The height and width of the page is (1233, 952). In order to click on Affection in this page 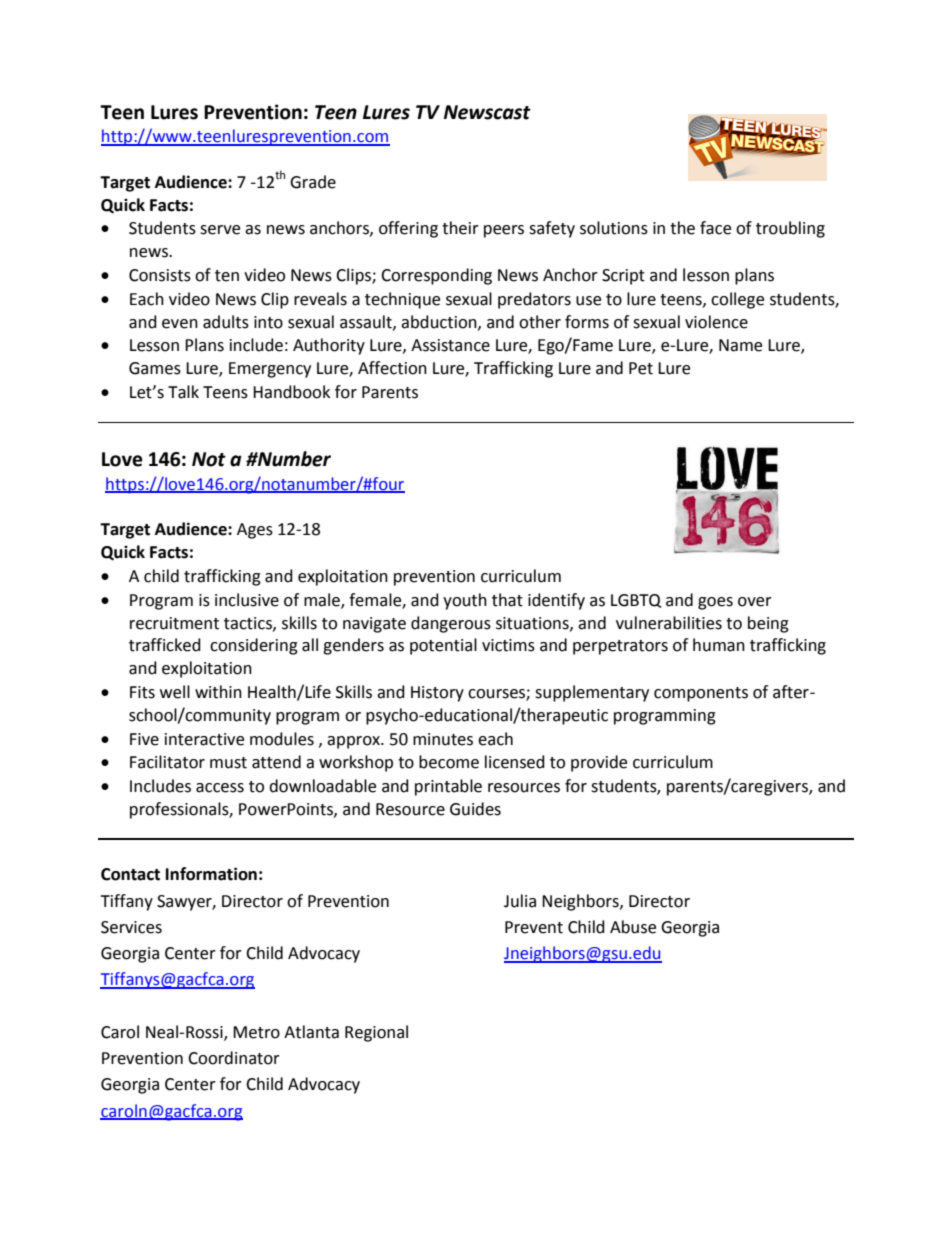, I will do `click(392, 368)`.
